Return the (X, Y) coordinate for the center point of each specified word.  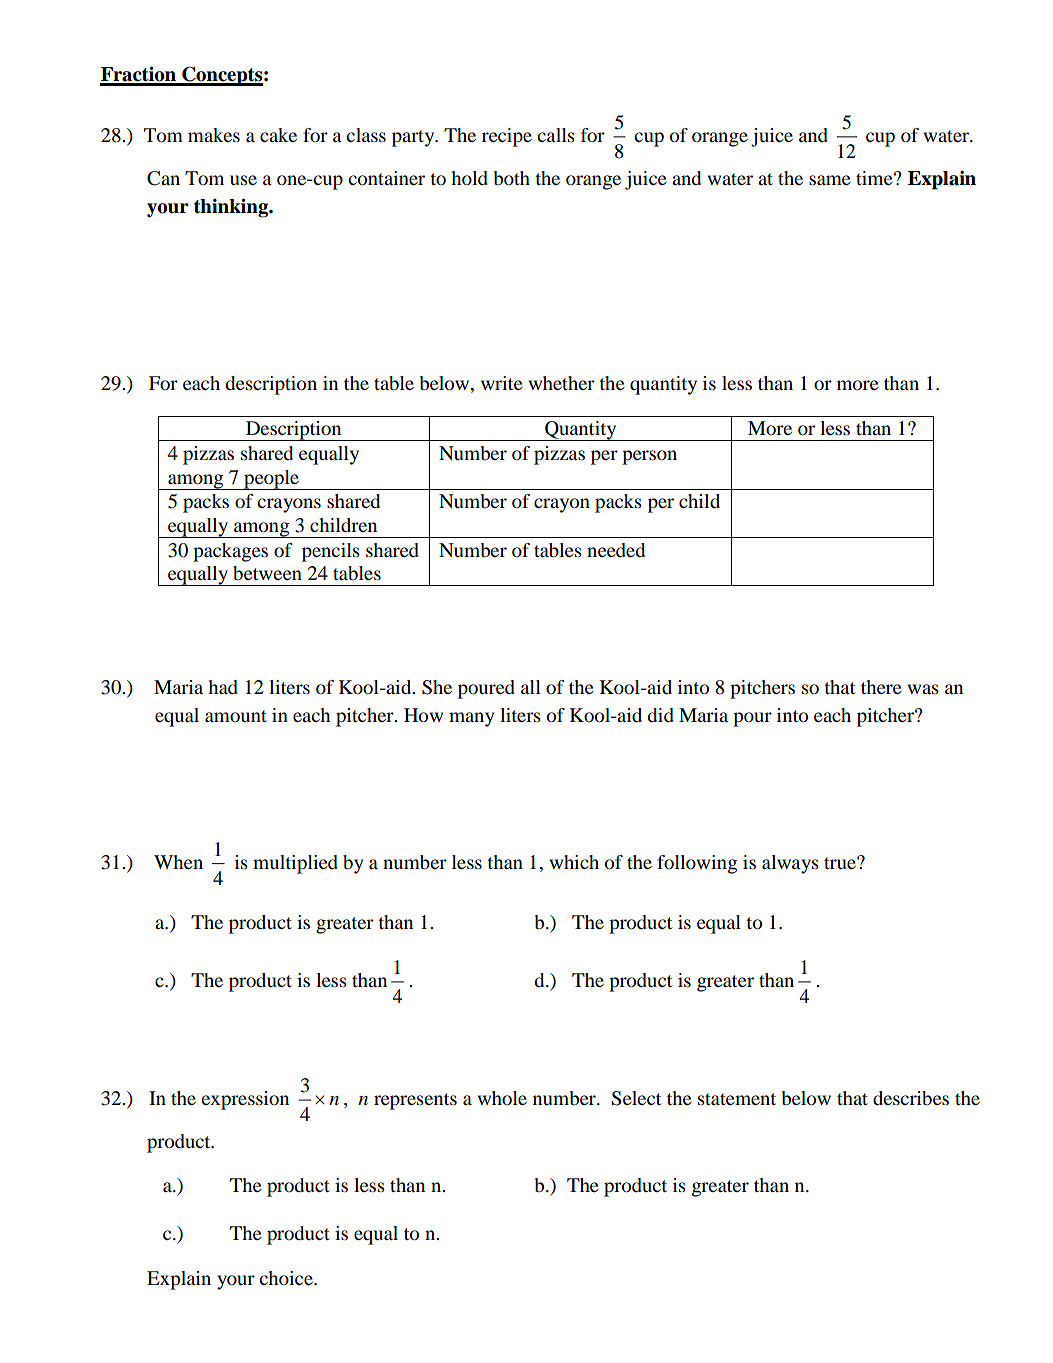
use (243, 180)
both (511, 178)
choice (287, 1278)
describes (911, 1098)
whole (502, 1098)
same (830, 180)
